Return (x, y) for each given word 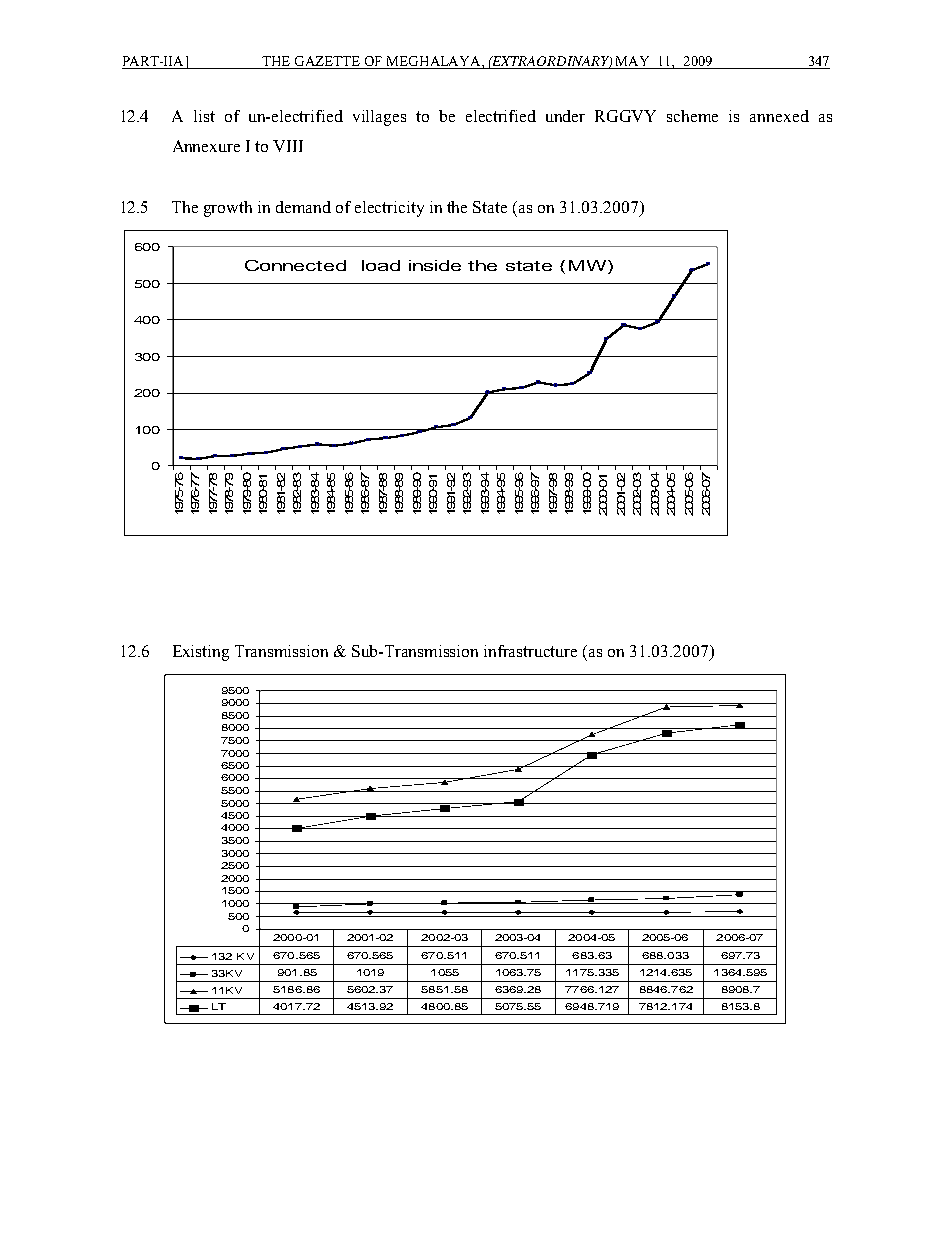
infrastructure (530, 651)
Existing (201, 653)
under (565, 116)
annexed (779, 116)
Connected (295, 265)
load (381, 265)
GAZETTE (328, 62)
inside (435, 265)
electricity (389, 209)
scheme (692, 116)
